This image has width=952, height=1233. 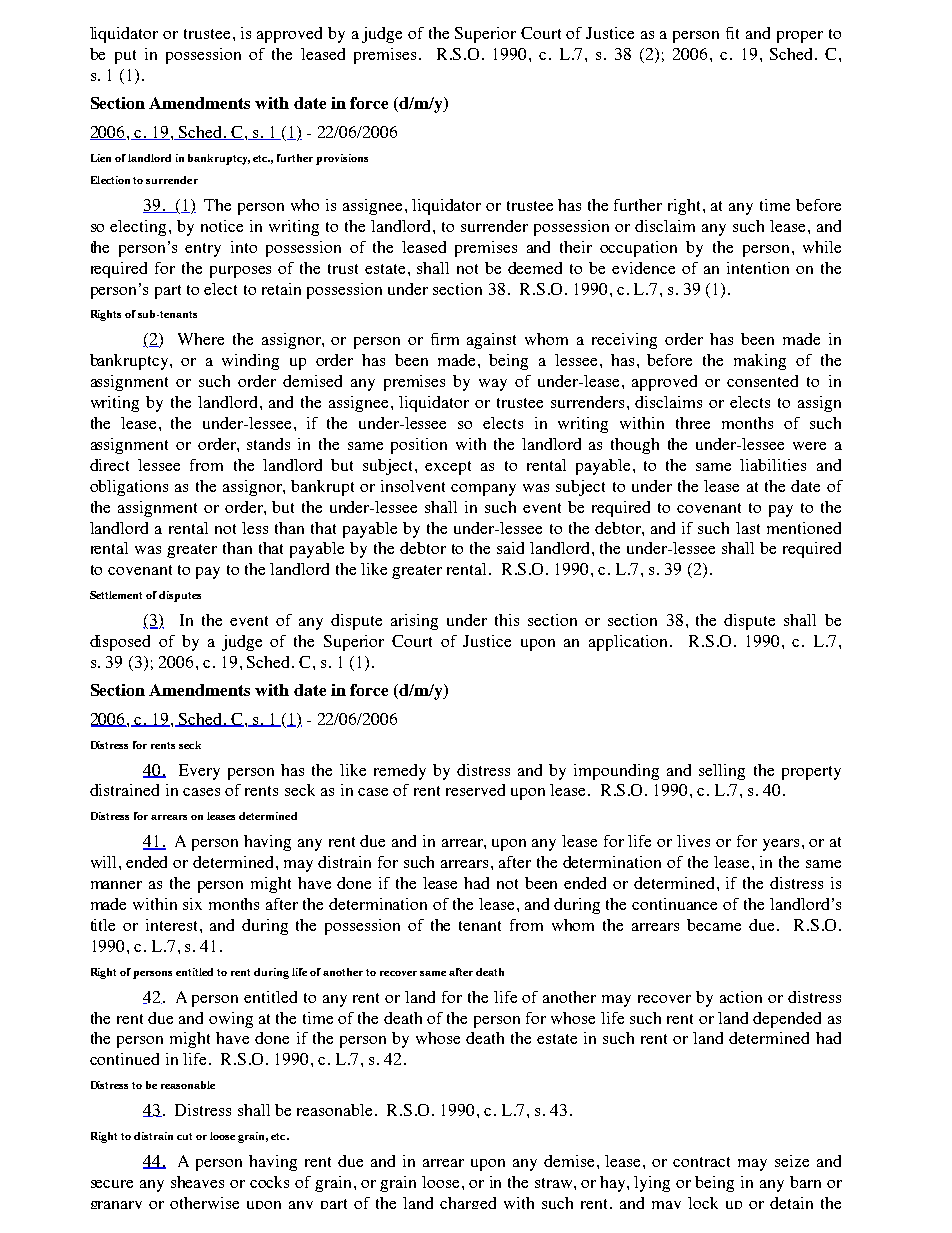 I want to click on selling, so click(x=722, y=772).
